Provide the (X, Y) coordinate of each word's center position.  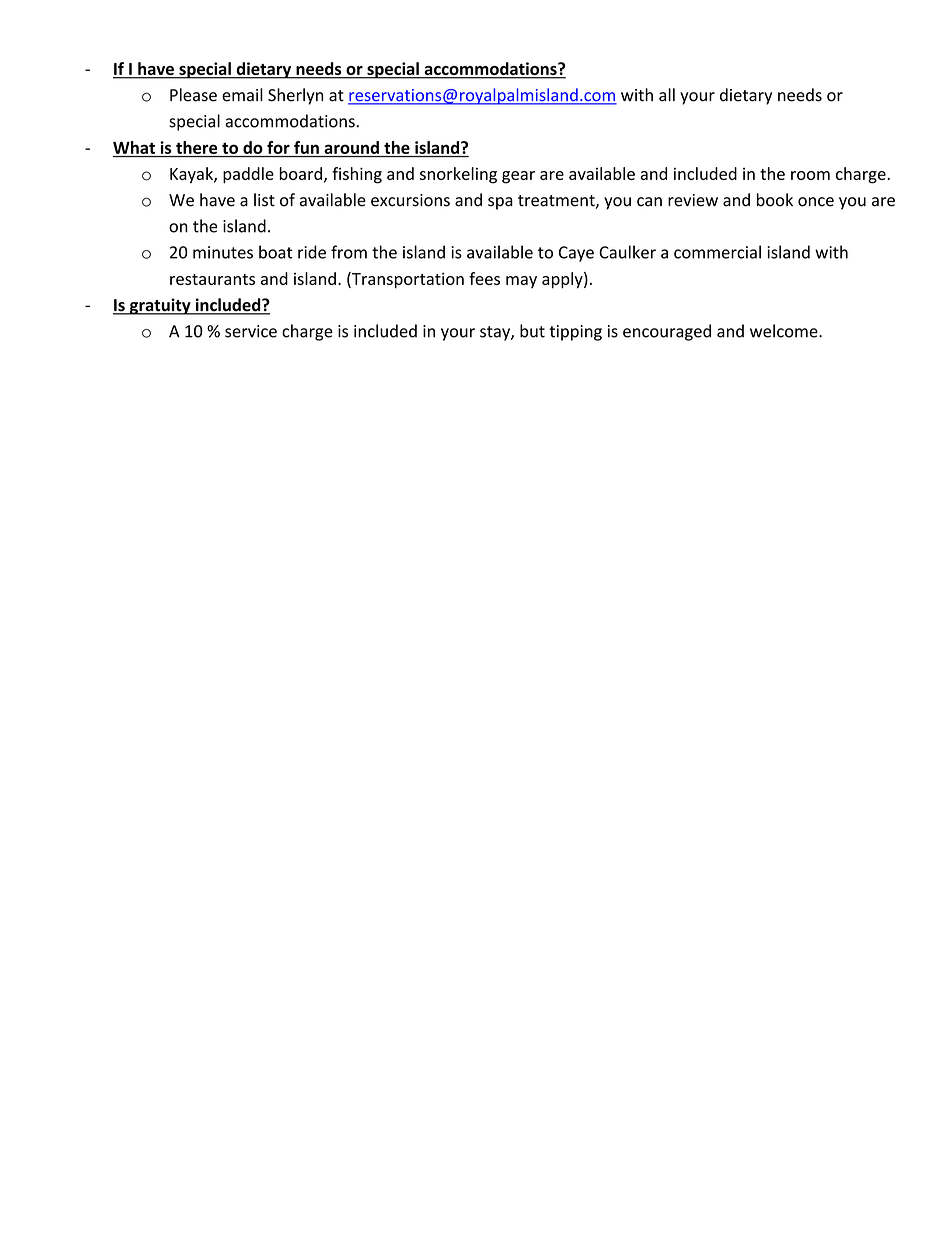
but (532, 331)
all (667, 95)
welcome (785, 331)
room (810, 175)
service (251, 331)
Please (193, 95)
